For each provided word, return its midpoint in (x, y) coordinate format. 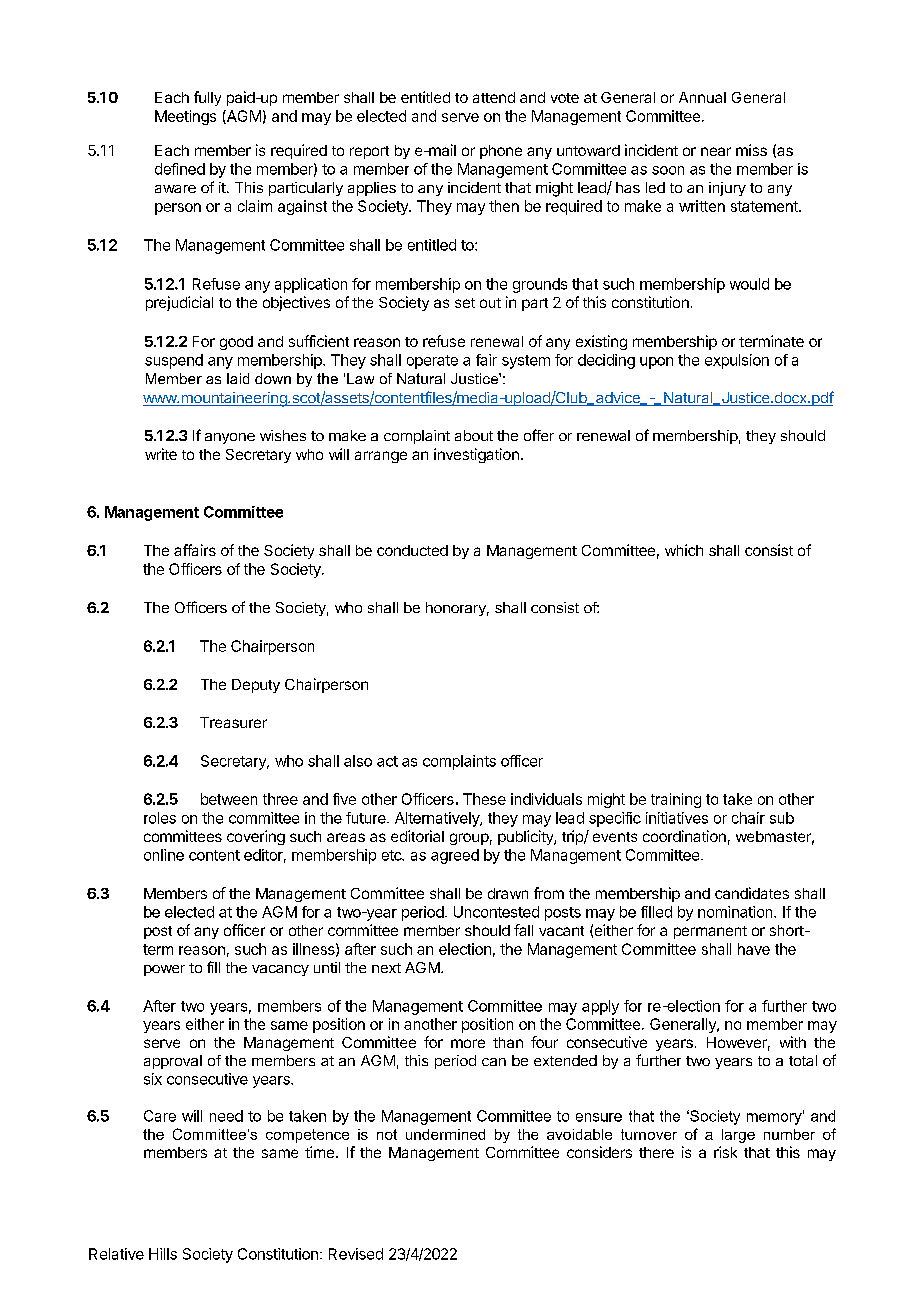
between (229, 799)
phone (501, 152)
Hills (163, 1254)
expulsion (737, 361)
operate (432, 362)
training (676, 800)
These (484, 799)
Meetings (185, 117)
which (684, 550)
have (754, 949)
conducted (412, 550)
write (161, 454)
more (468, 1043)
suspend (174, 361)
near (716, 151)
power (164, 970)
